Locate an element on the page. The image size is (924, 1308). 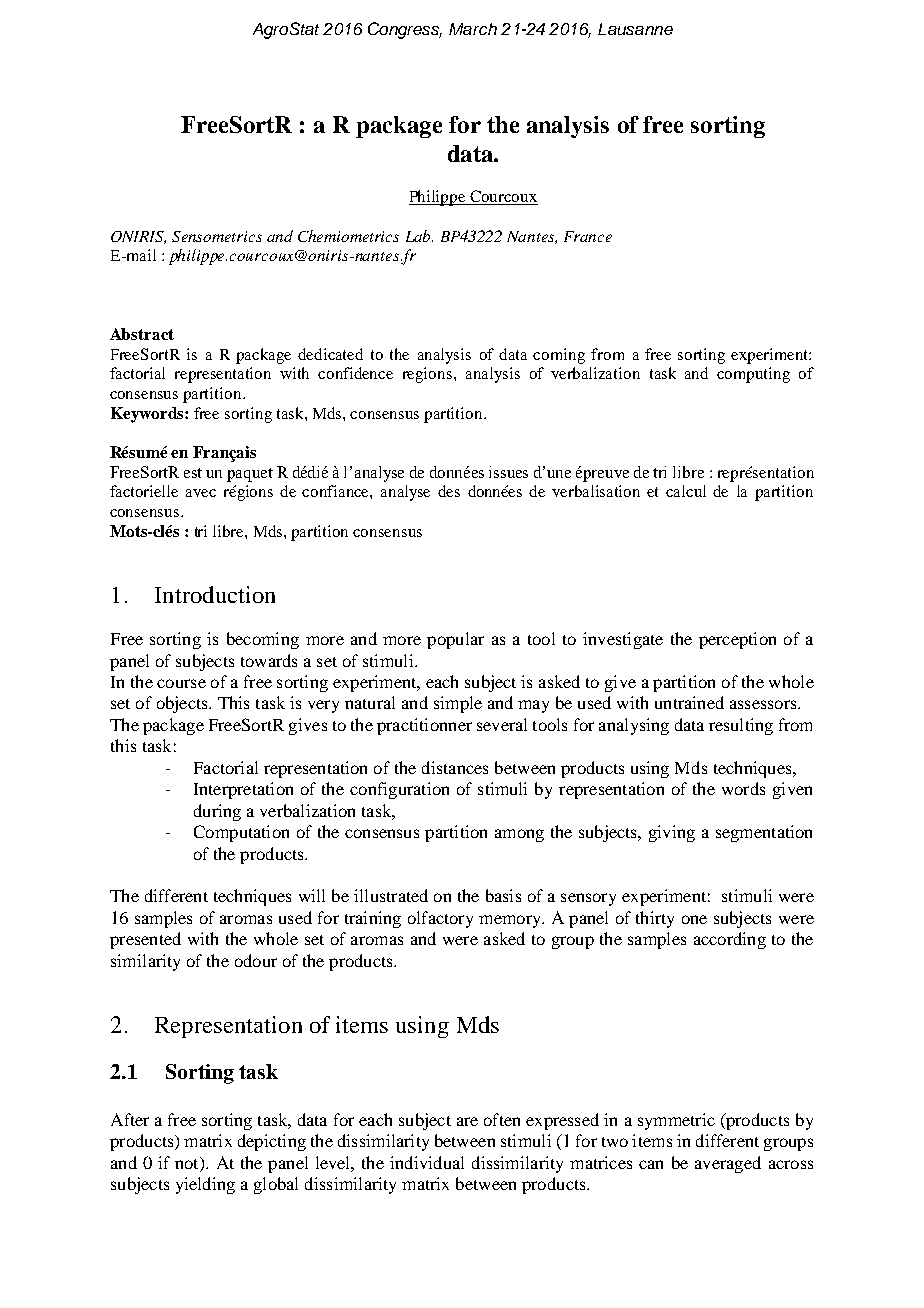
not is located at coordinates (188, 1163).
